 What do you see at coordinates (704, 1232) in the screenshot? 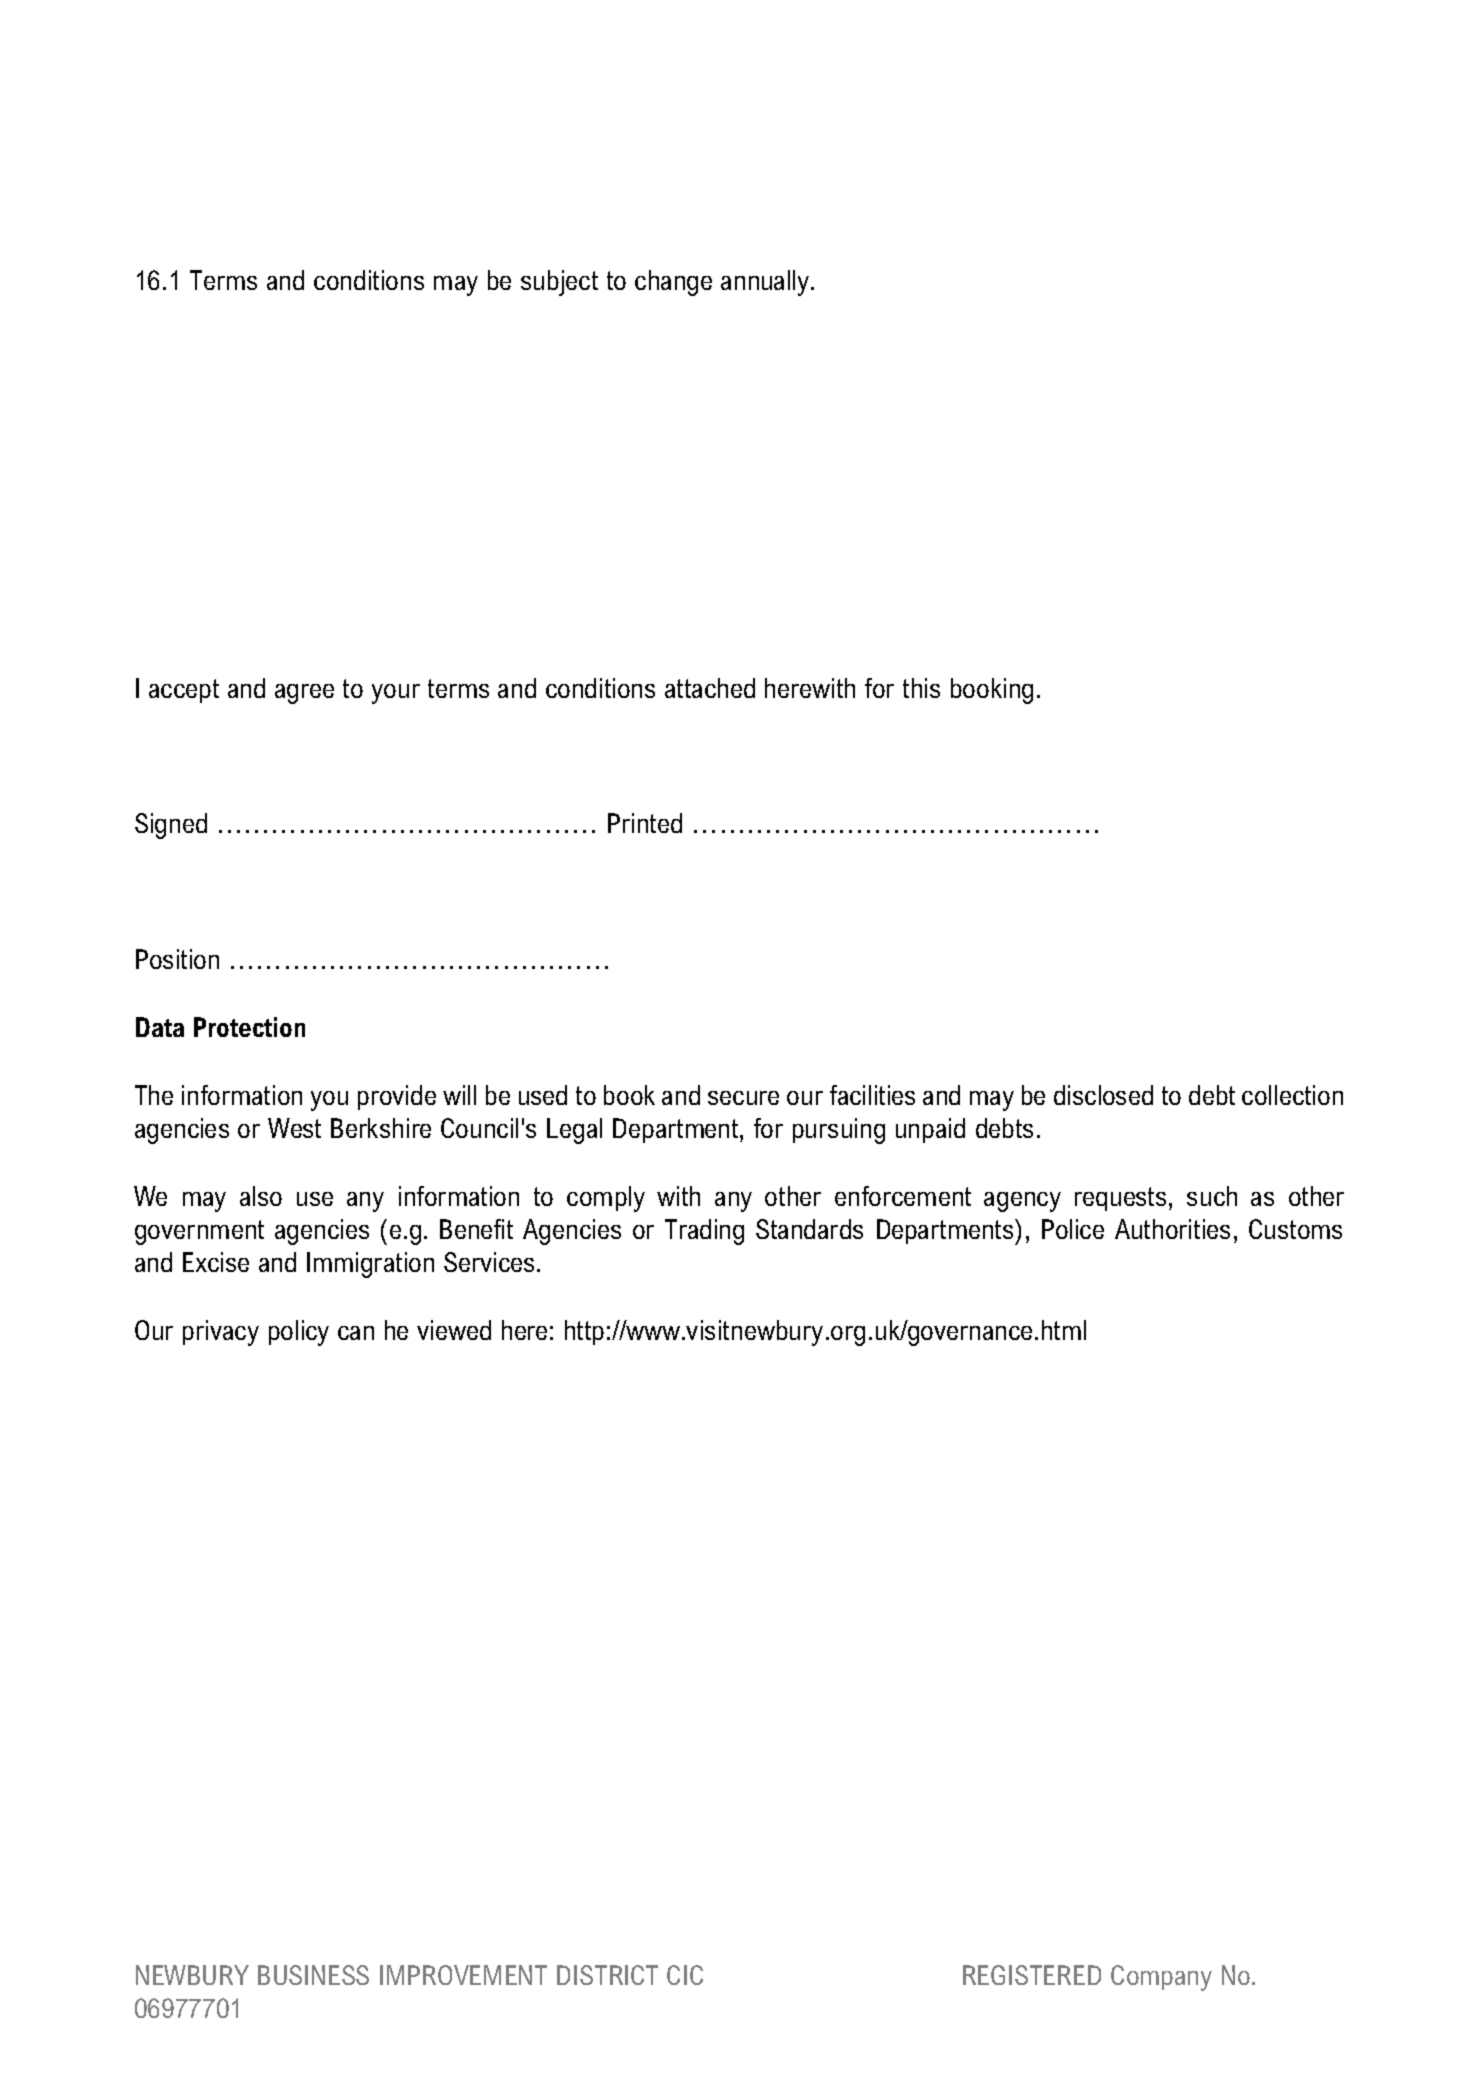
I see `Trading` at bounding box center [704, 1232].
